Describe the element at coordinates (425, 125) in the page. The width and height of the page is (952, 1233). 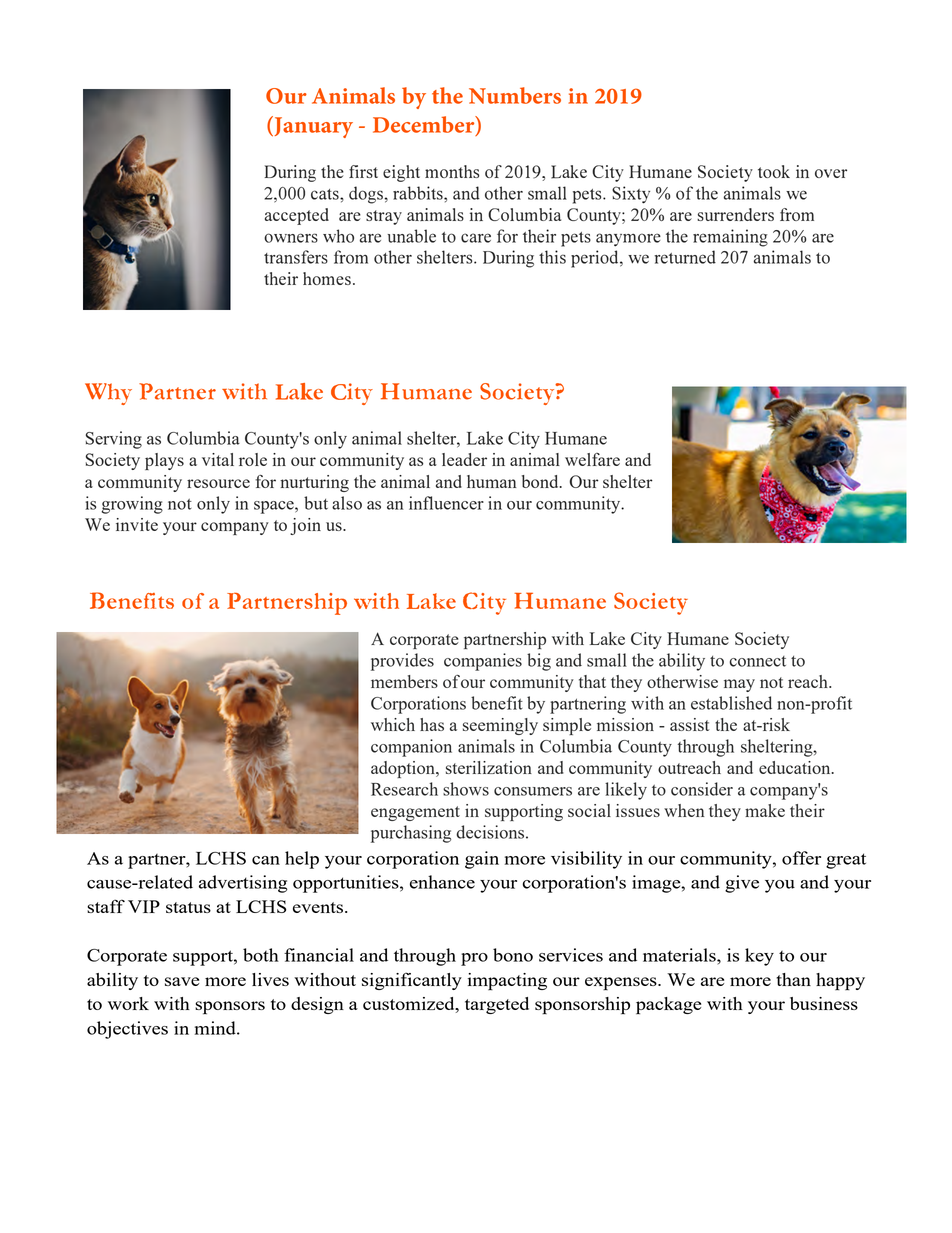
I see `December` at that location.
